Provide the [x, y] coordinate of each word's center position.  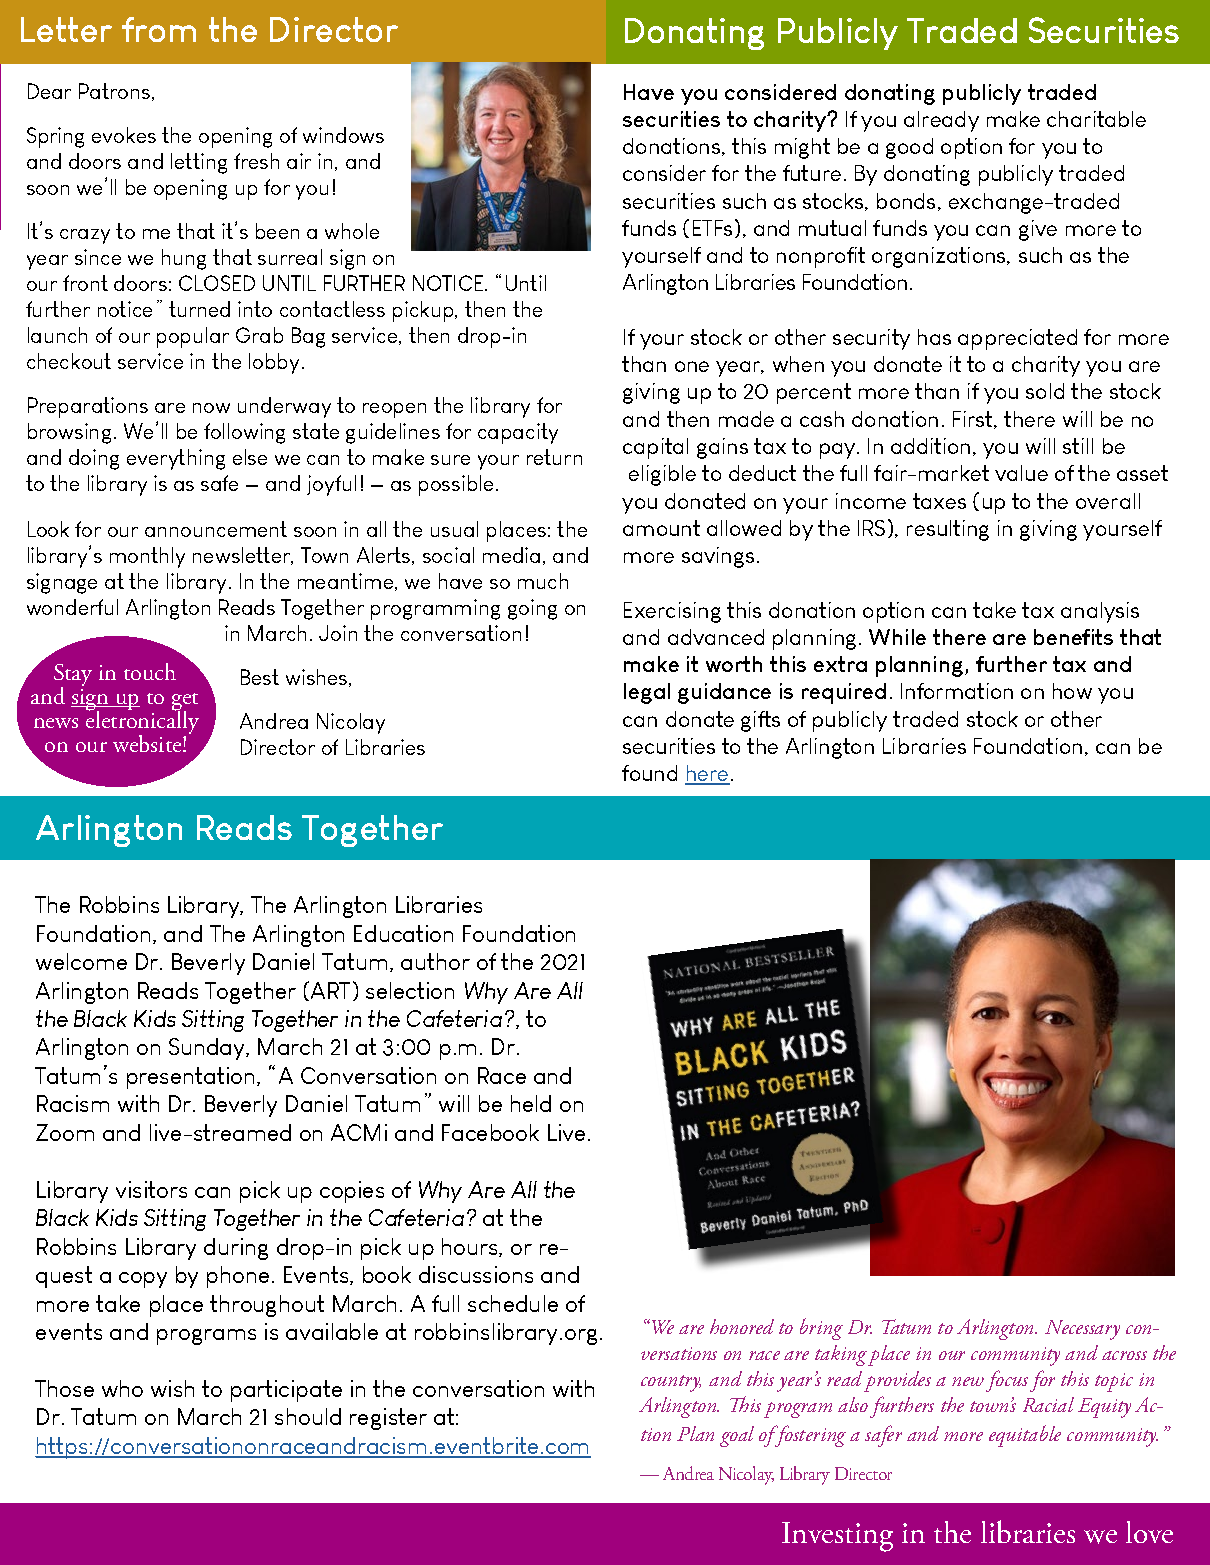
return [554, 457]
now [211, 408]
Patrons [116, 92]
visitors [151, 1189]
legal [647, 693]
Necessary [1082, 1330]
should [308, 1416]
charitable [1096, 119]
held [531, 1103]
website [148, 743]
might [802, 148]
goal [737, 1436]
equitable [1025, 1436]
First [974, 420]
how [1072, 691]
